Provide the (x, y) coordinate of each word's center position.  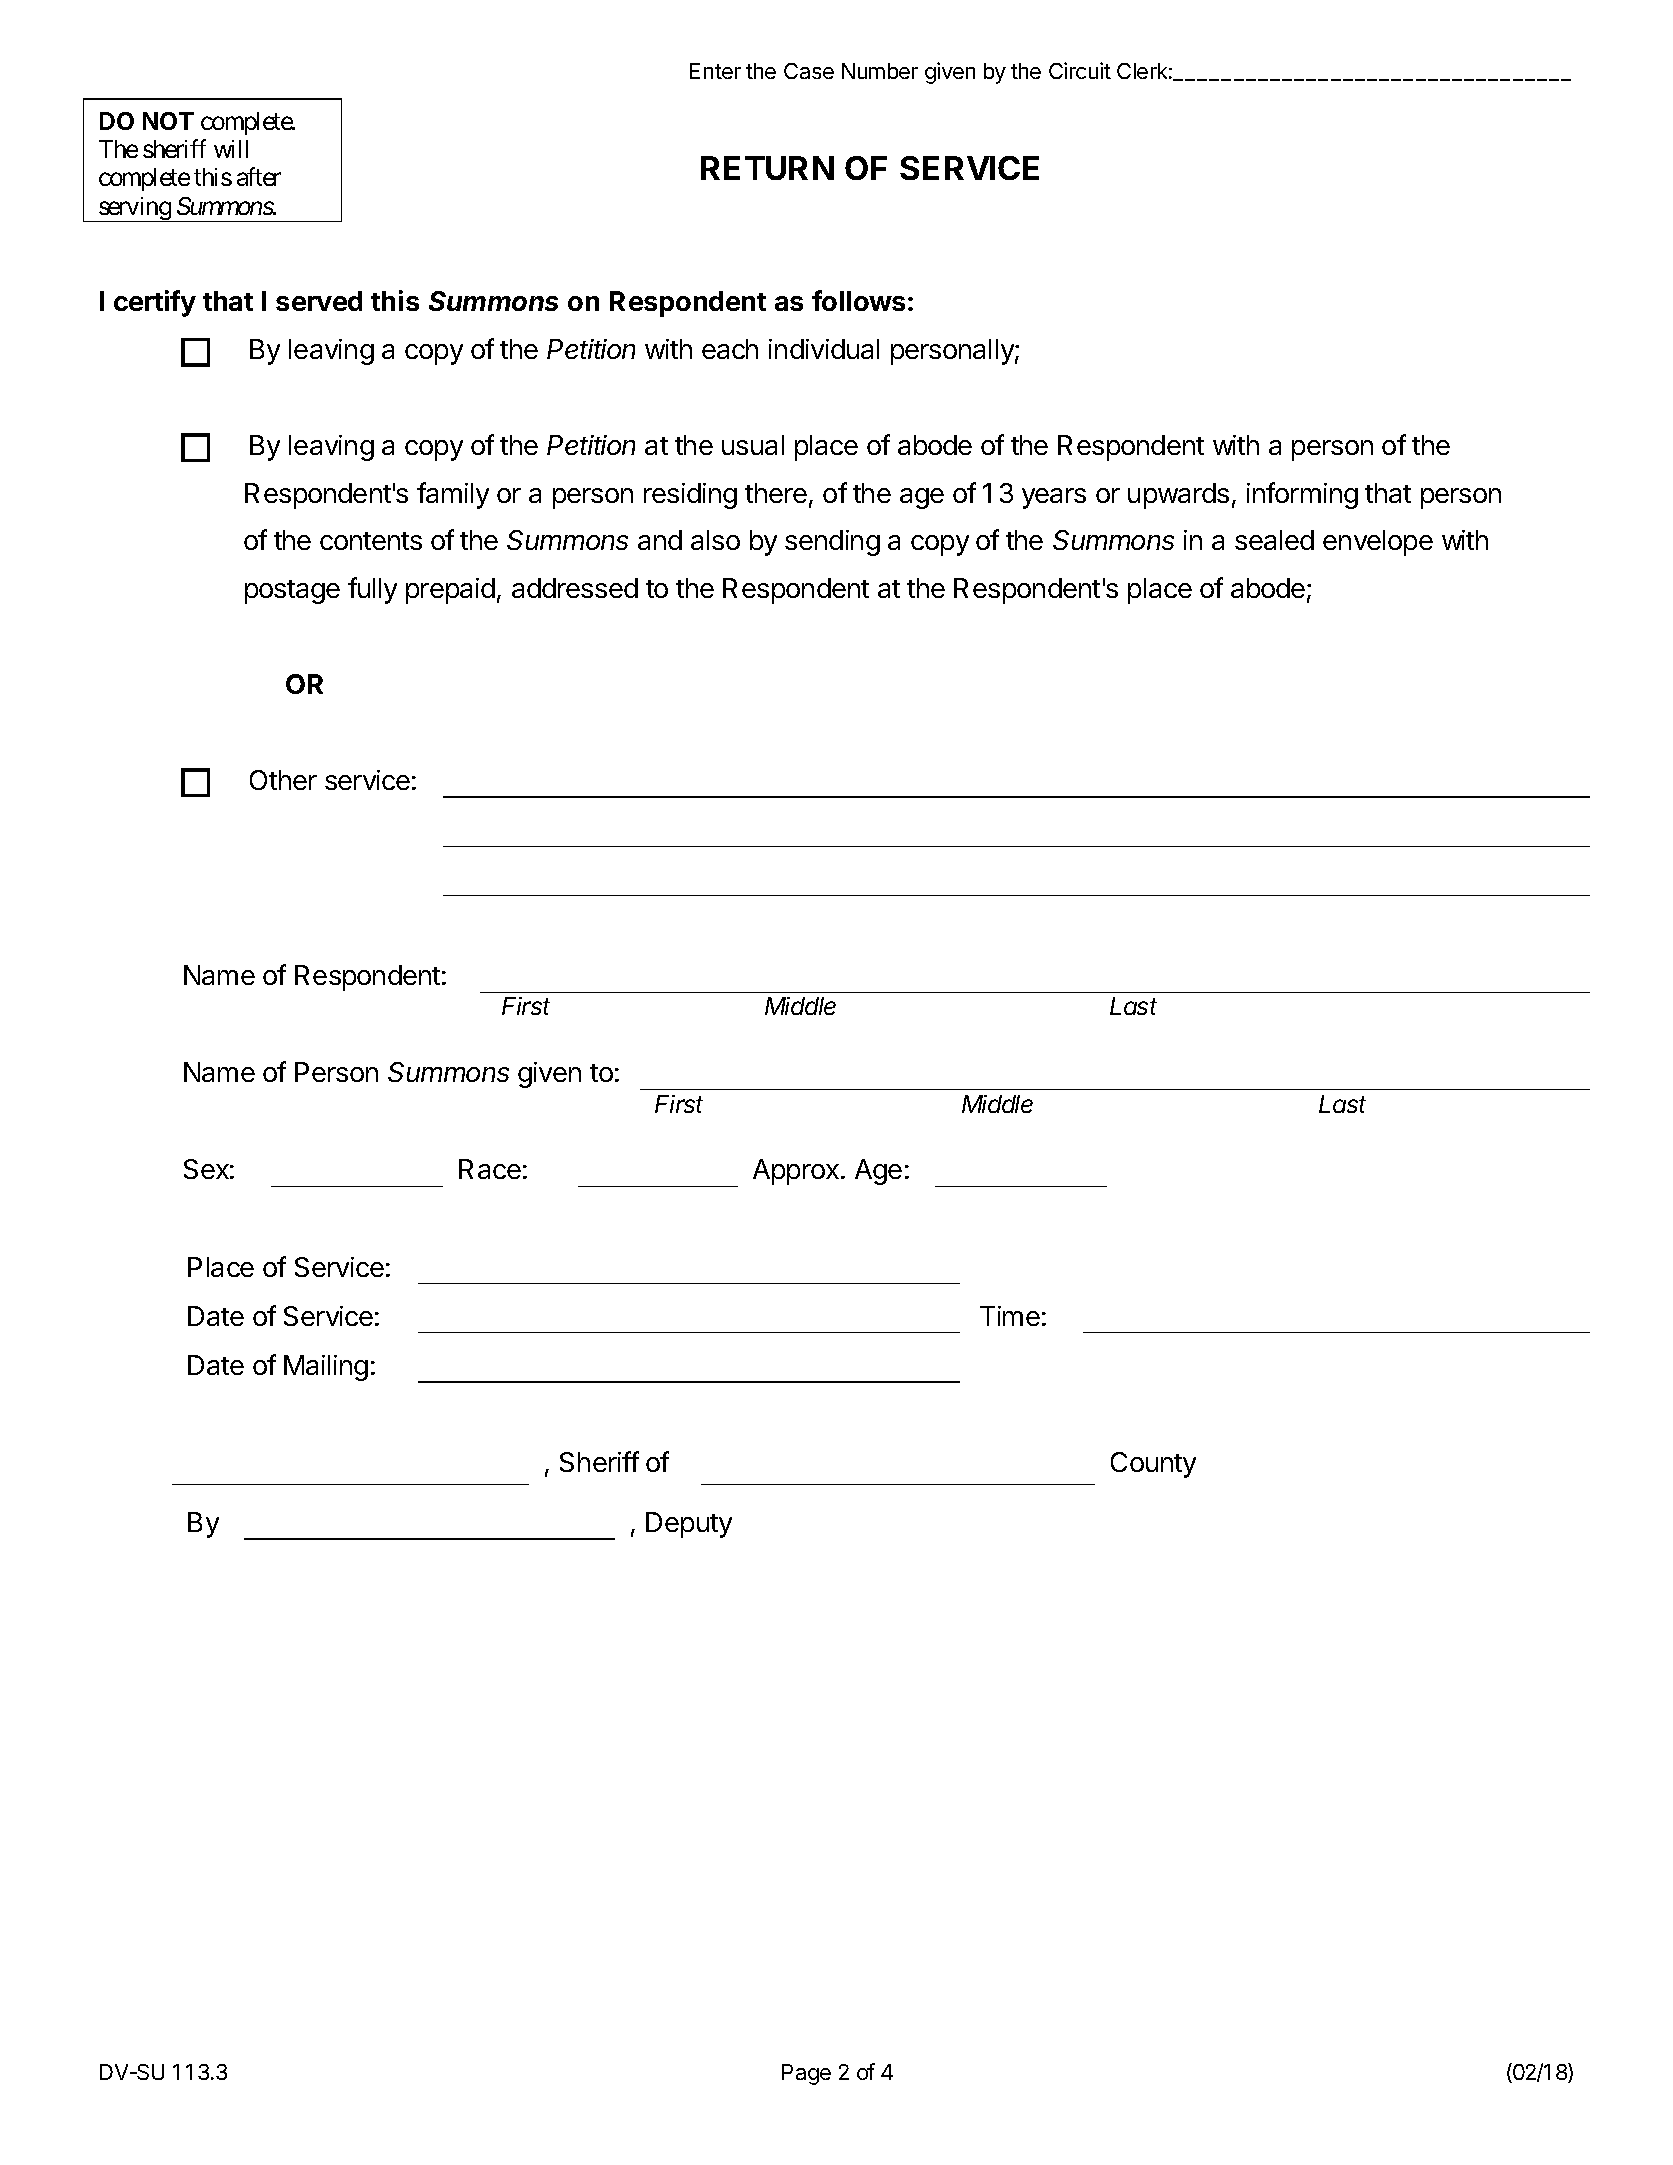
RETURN (767, 168)
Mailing (326, 1368)
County (1153, 1465)
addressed (575, 588)
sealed (1274, 540)
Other (283, 780)
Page (806, 2074)
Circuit (1080, 70)
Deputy (689, 1525)
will (231, 149)
